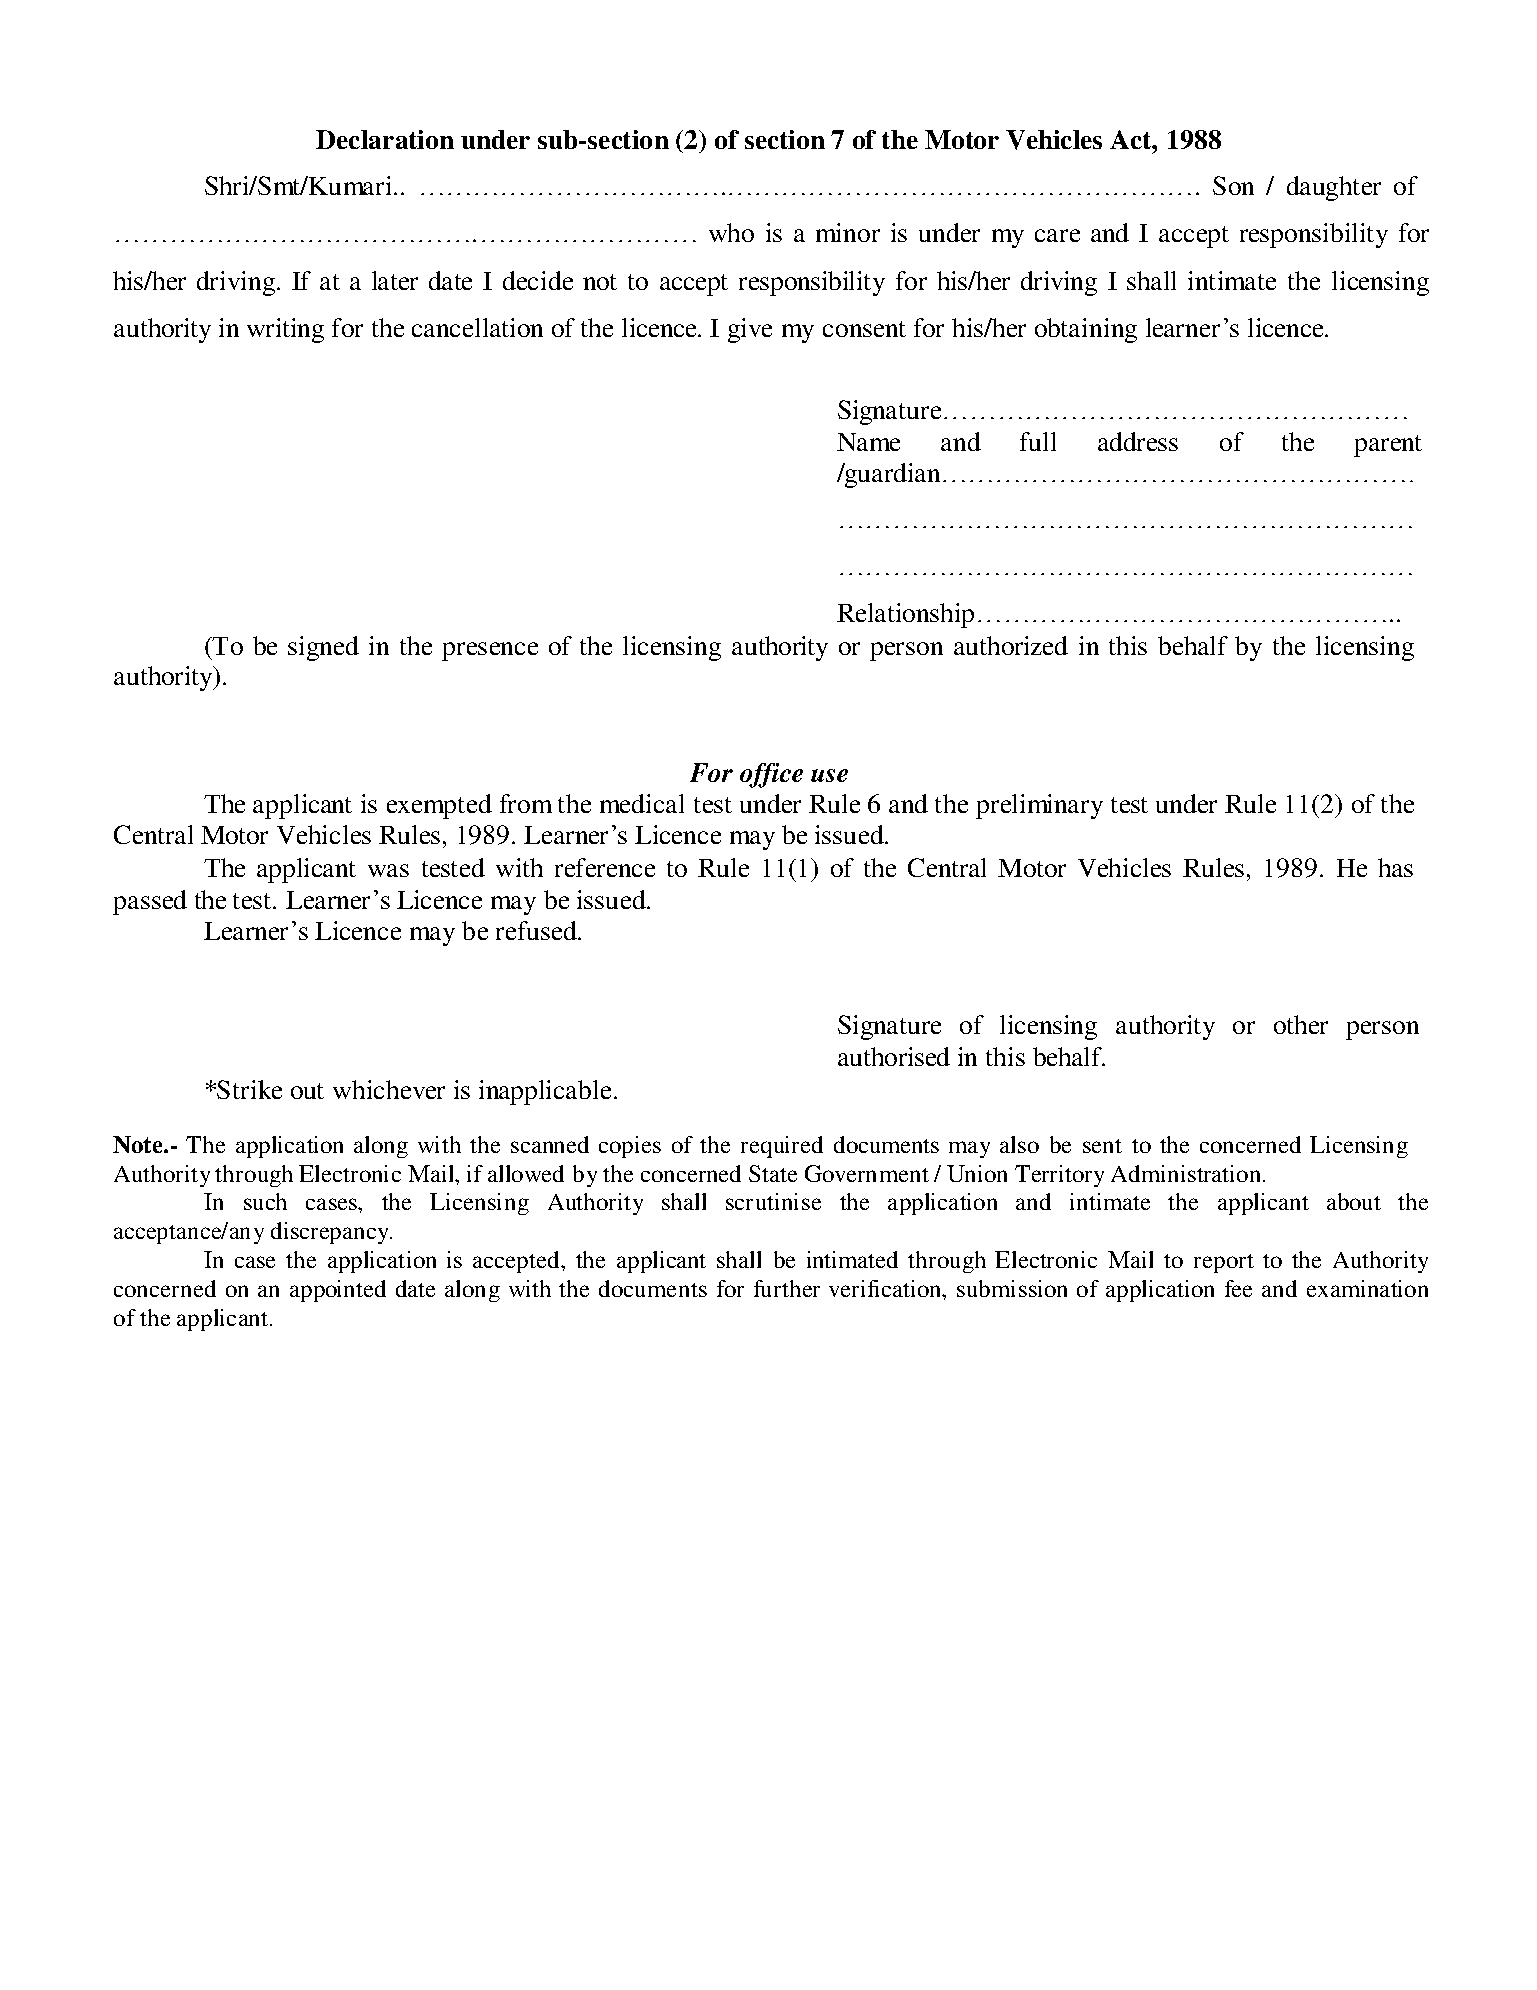  I want to click on further, so click(787, 1288).
